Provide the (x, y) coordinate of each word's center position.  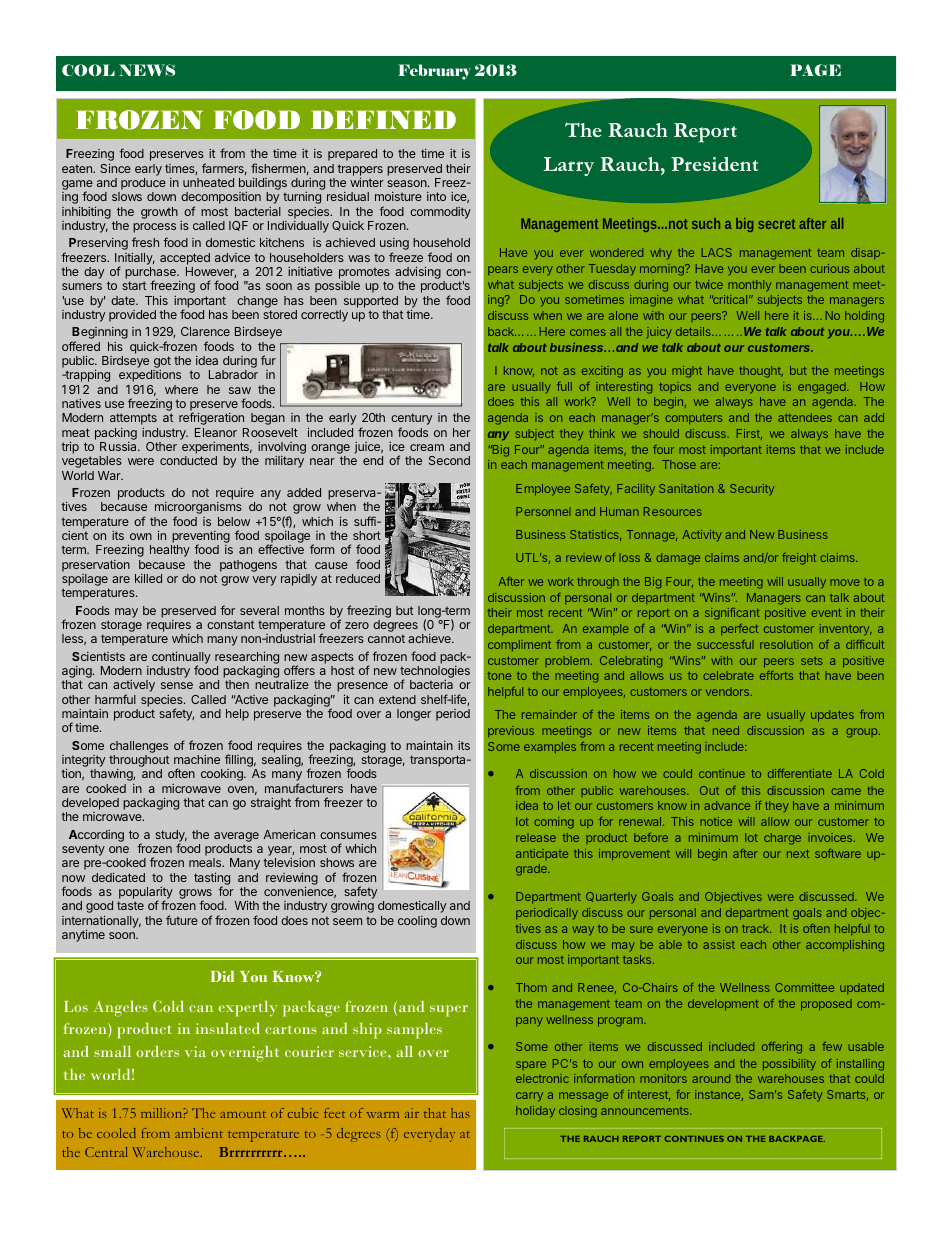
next (798, 854)
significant (732, 614)
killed (148, 578)
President (714, 164)
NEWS (147, 70)
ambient (199, 1133)
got (161, 363)
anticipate (542, 854)
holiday (535, 1112)
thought (761, 372)
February (434, 72)
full (564, 386)
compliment (519, 645)
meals (206, 862)
